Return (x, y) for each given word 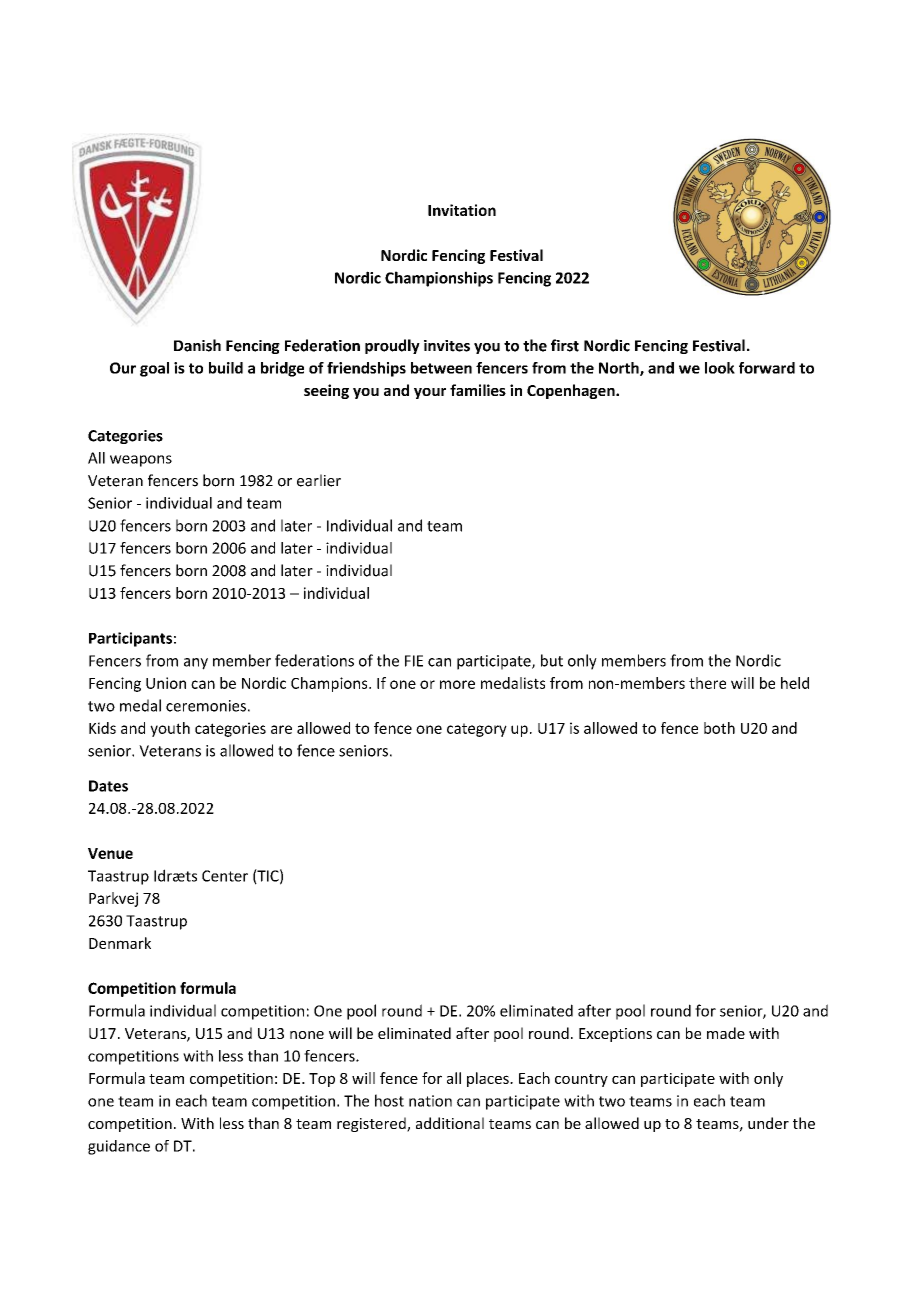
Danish (197, 345)
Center (225, 876)
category (477, 730)
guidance (119, 1147)
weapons (141, 461)
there (707, 683)
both (719, 728)
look (720, 368)
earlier (319, 480)
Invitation (462, 210)
